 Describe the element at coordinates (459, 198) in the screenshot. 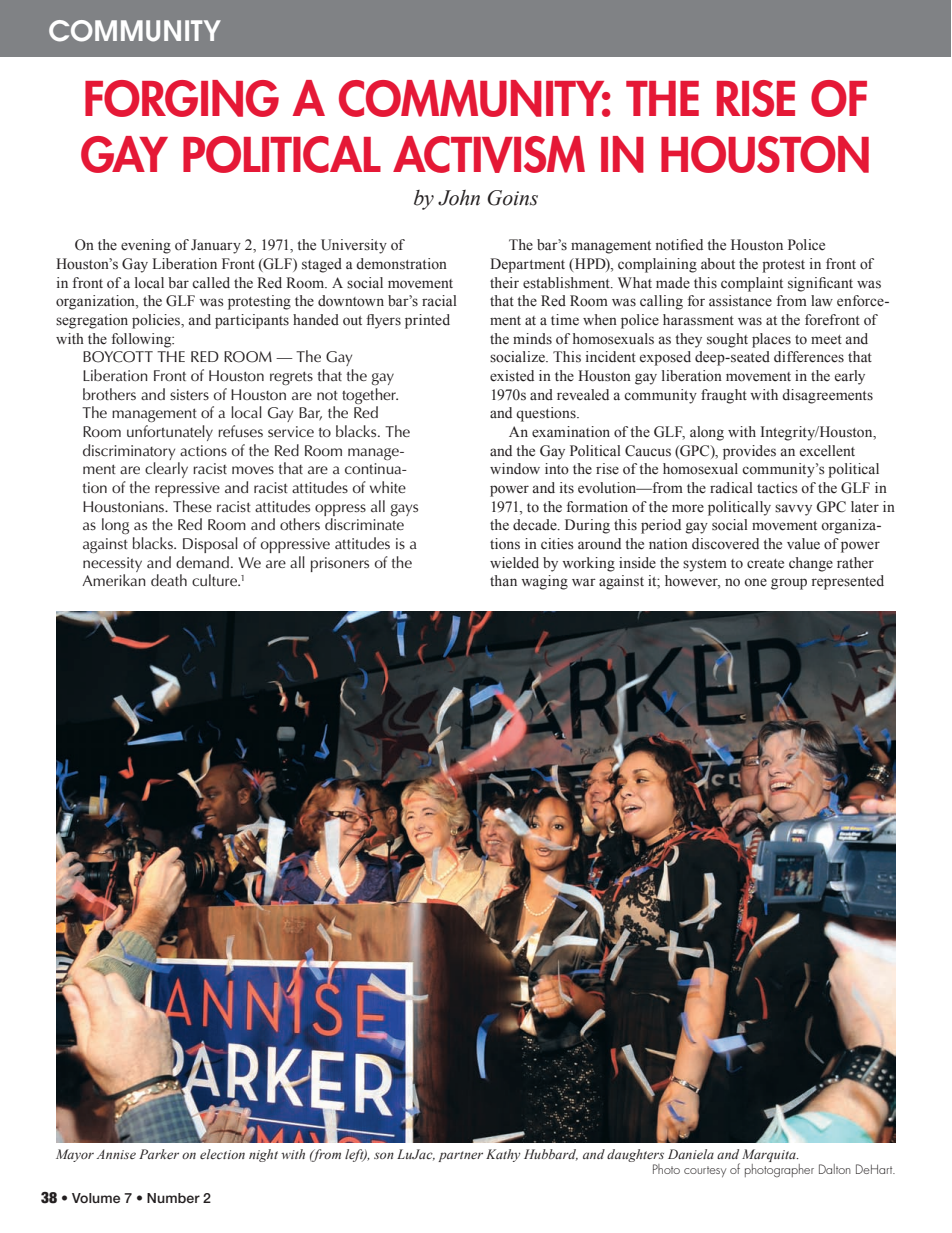

I see `John` at that location.
